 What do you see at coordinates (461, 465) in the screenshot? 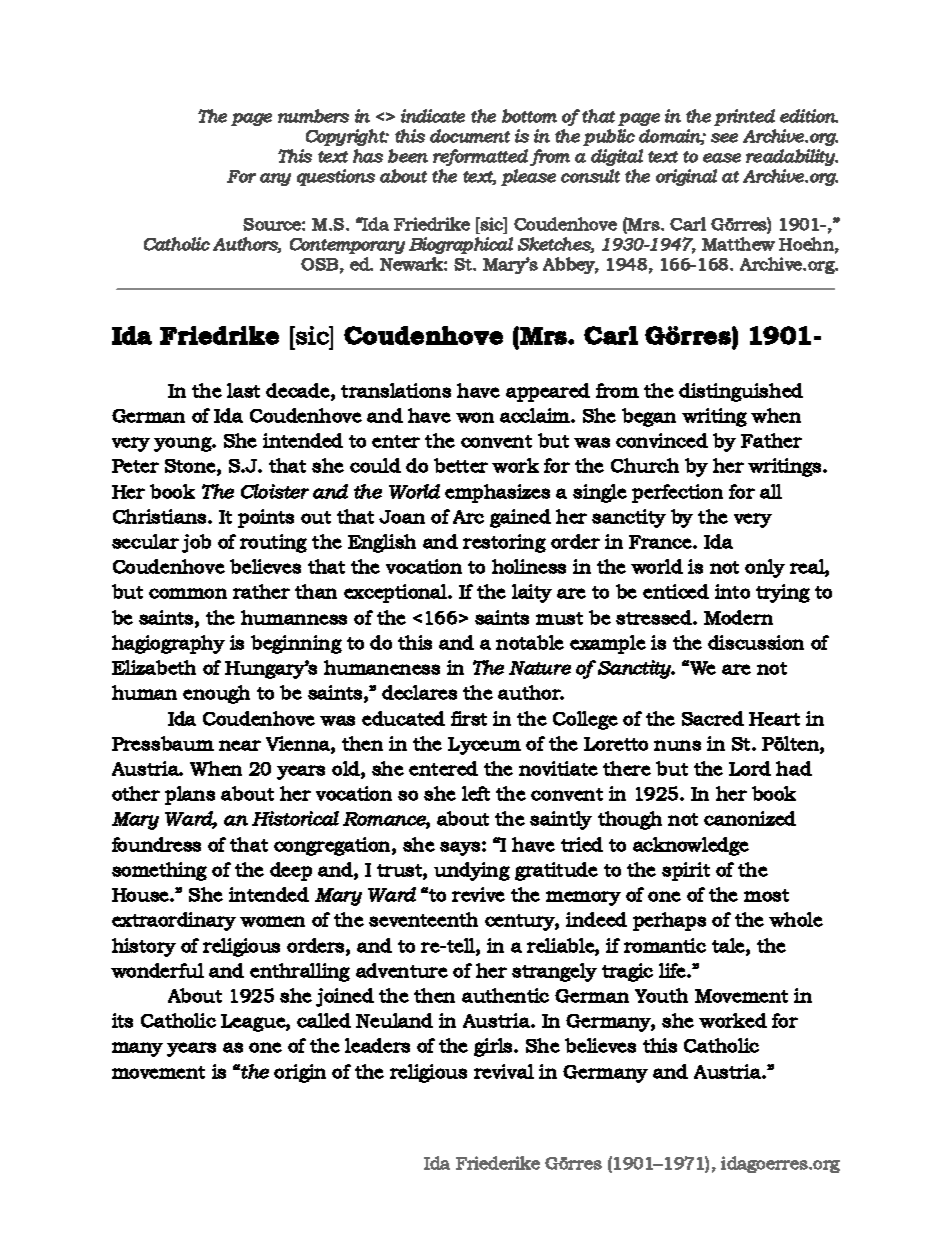
I see `better` at bounding box center [461, 465].
